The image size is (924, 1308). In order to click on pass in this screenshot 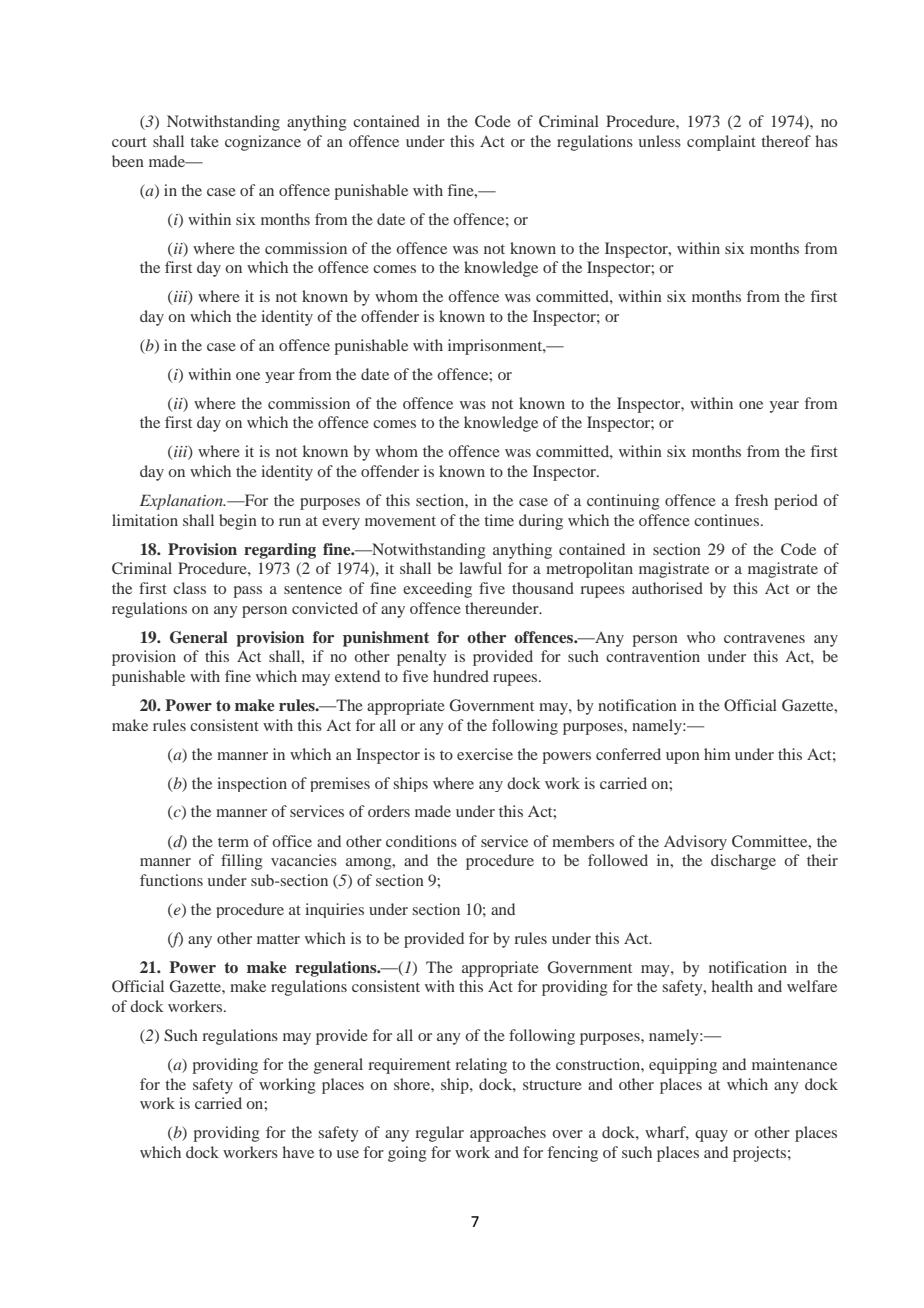, I will do `click(247, 592)`.
